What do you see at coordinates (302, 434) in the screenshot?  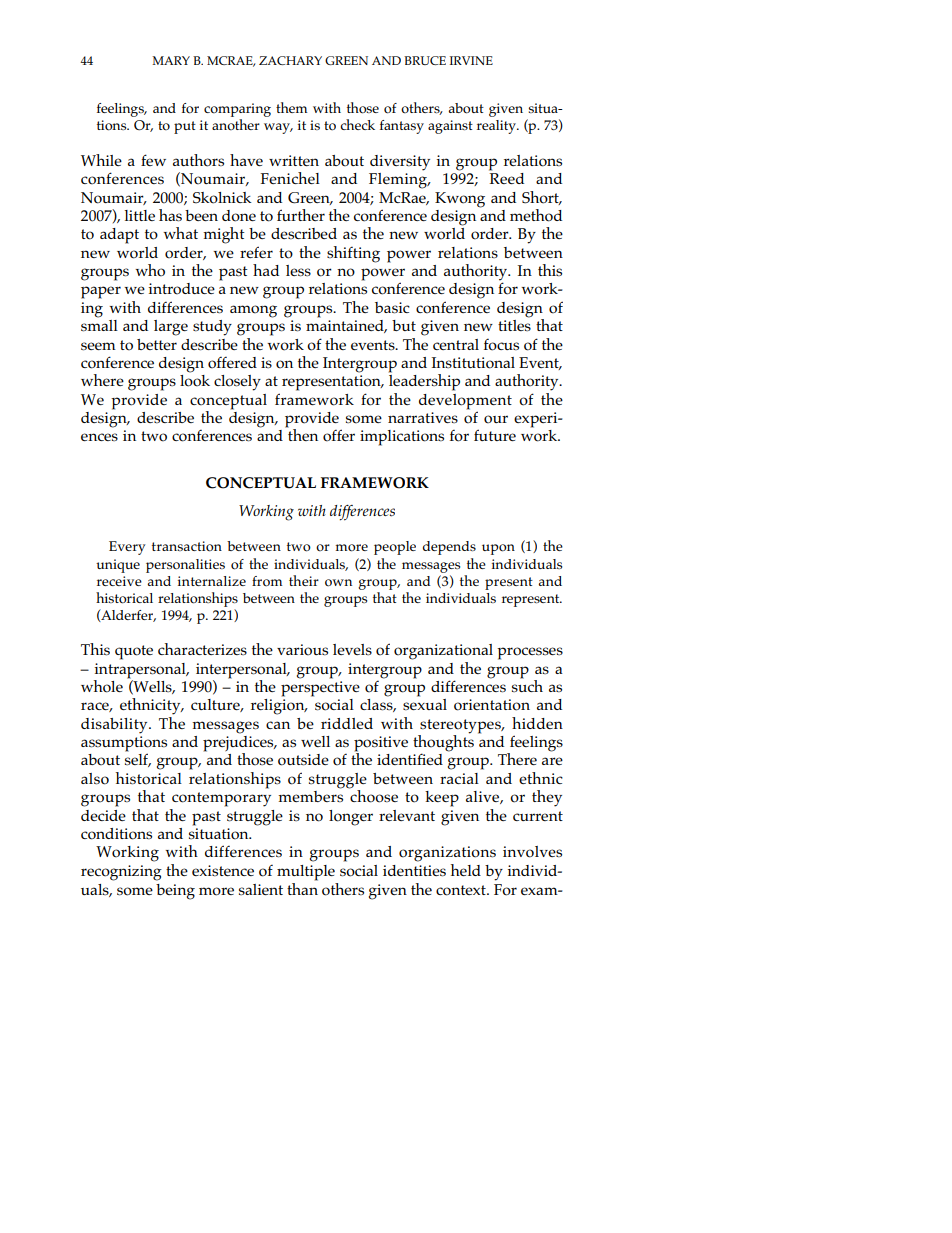 I see `then` at bounding box center [302, 434].
